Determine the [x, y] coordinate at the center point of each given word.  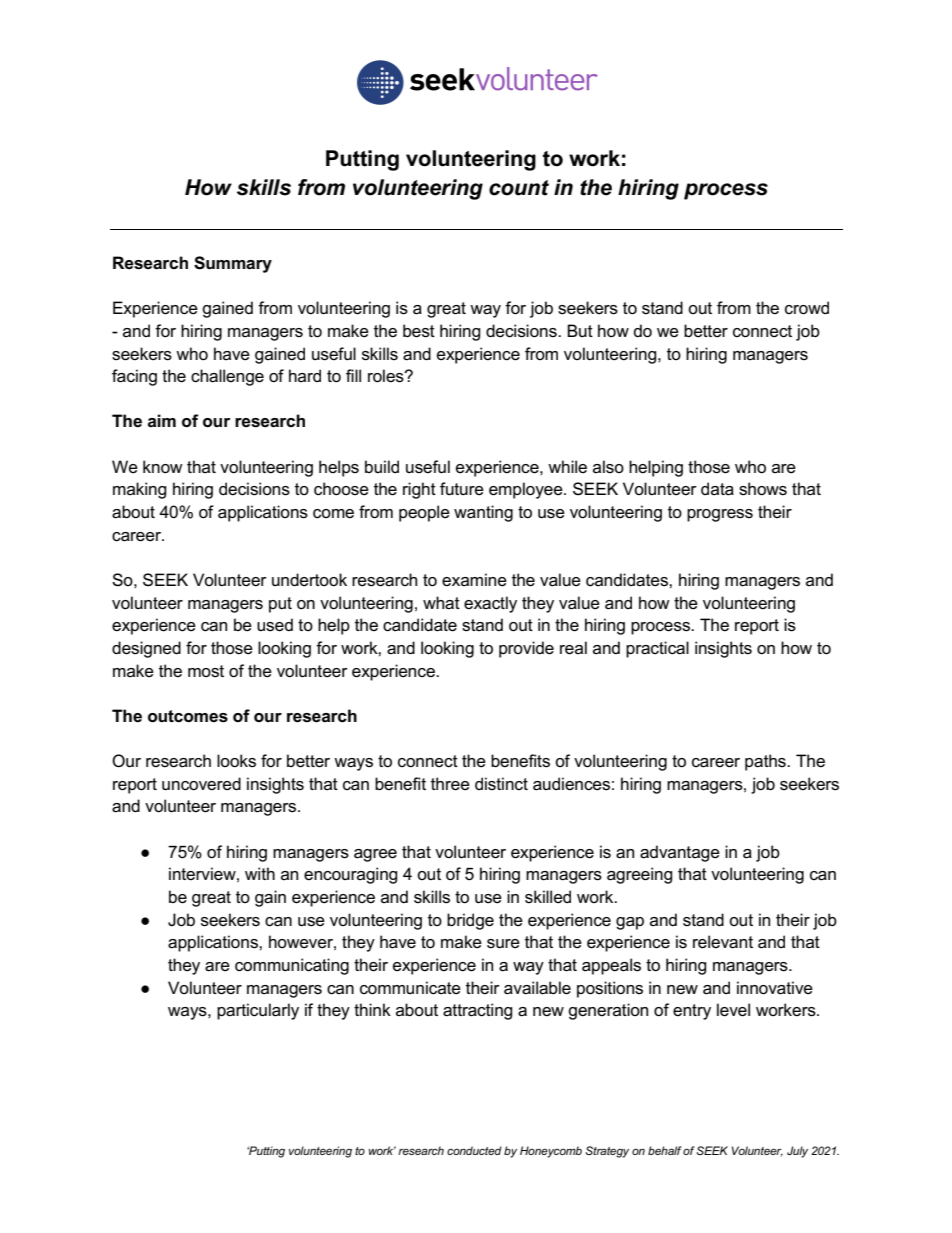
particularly [258, 1011]
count [519, 188]
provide [526, 649]
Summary [233, 264]
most [206, 671]
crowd [807, 308]
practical [657, 649]
